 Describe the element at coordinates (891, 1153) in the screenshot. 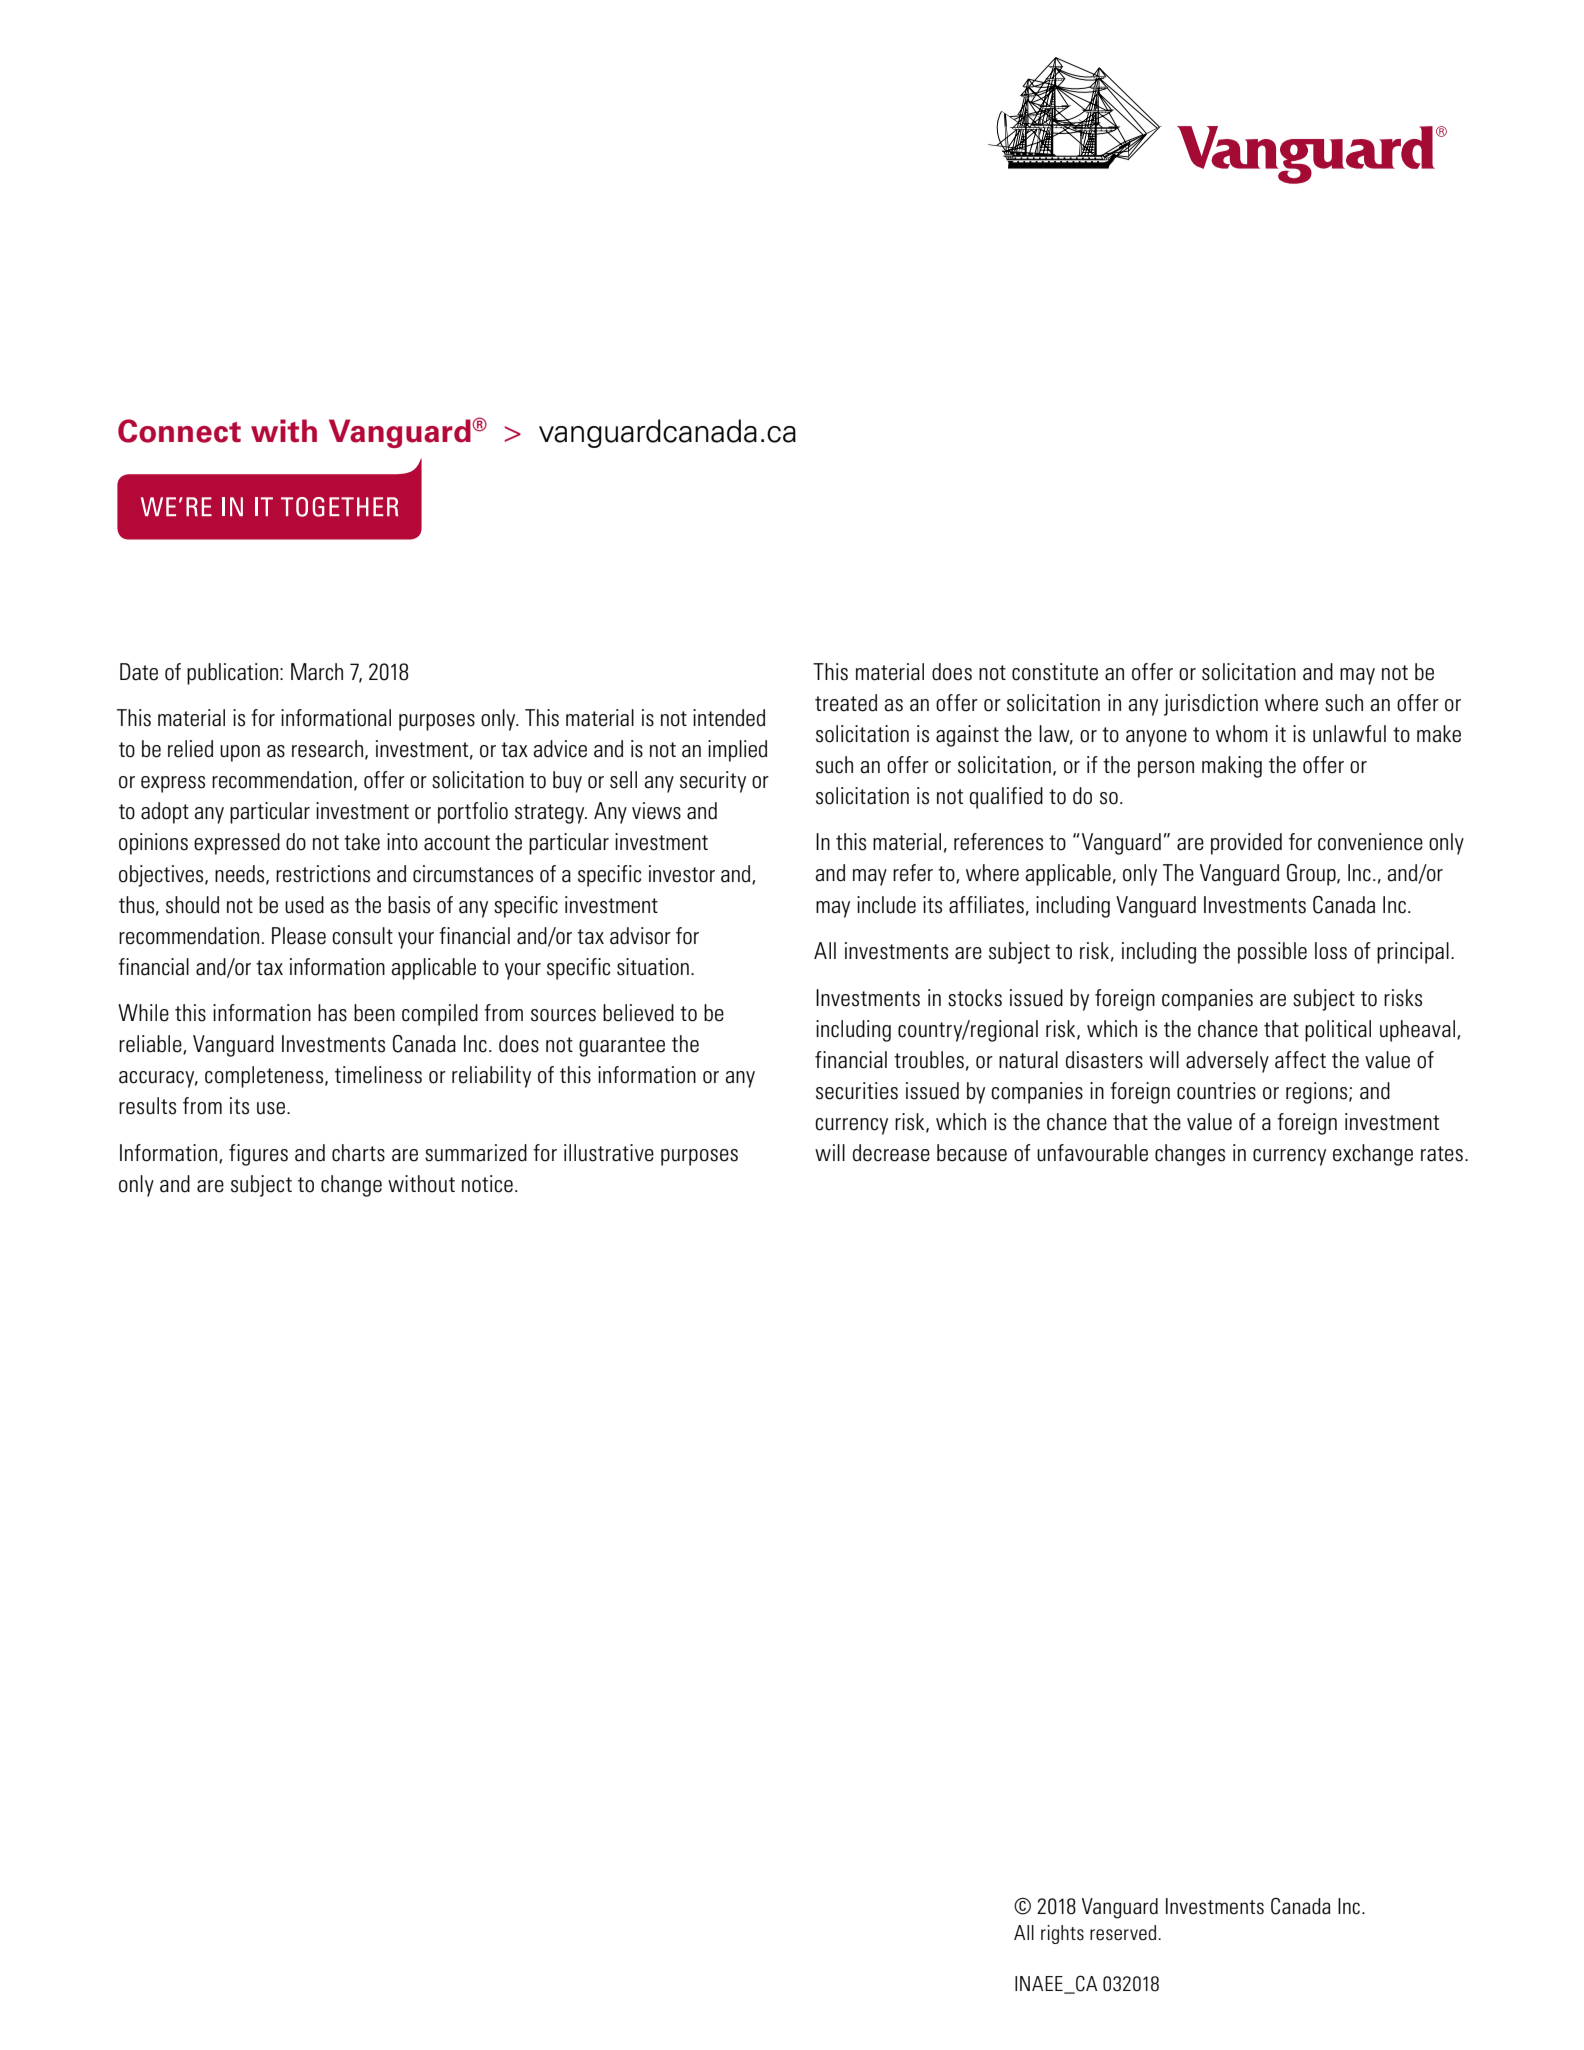

I see `decrease` at that location.
